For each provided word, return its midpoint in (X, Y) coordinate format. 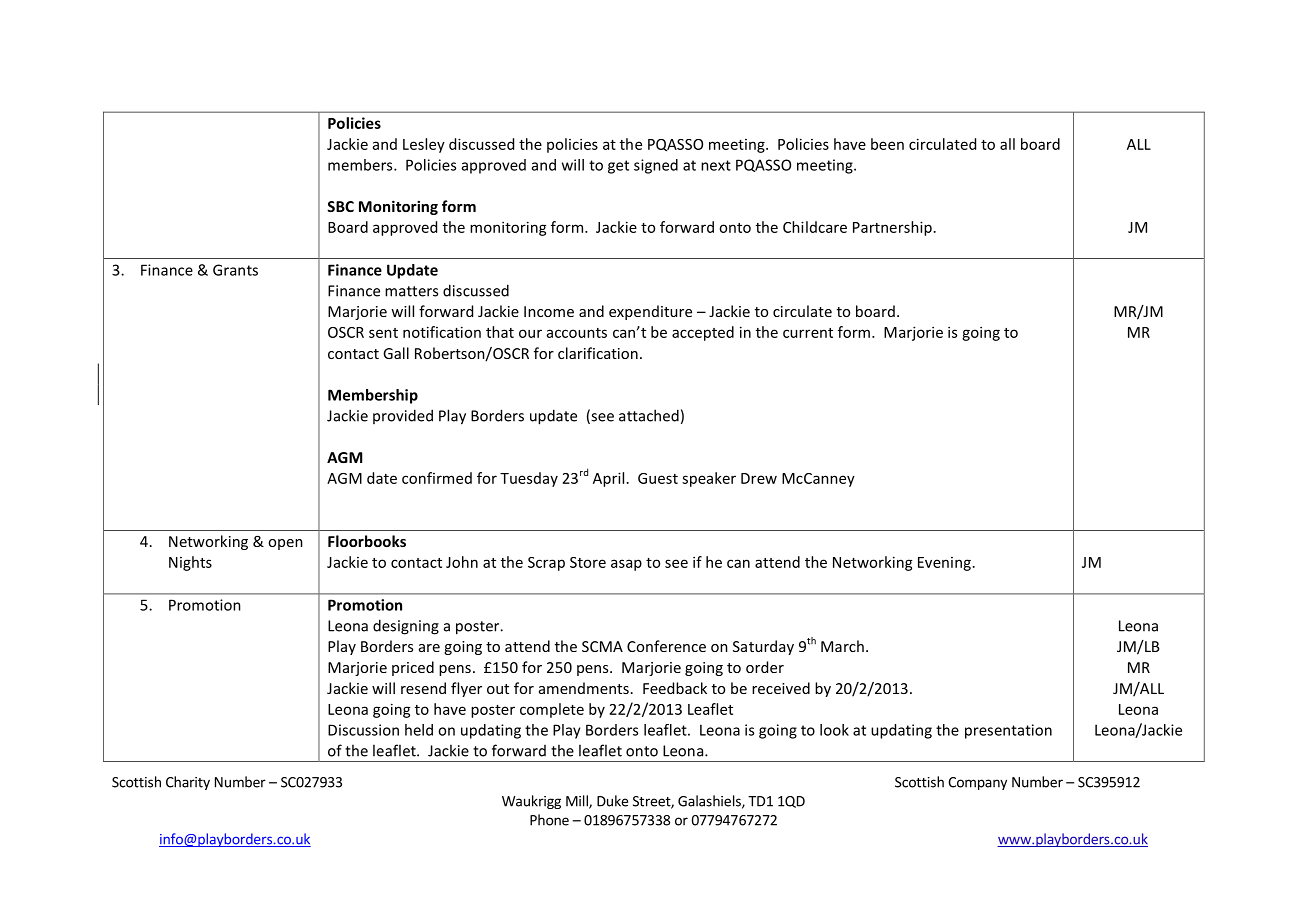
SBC (340, 206)
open (285, 544)
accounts (577, 333)
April (608, 479)
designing (406, 627)
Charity (188, 783)
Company (977, 783)
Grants (235, 270)
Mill (578, 802)
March (842, 646)
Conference (666, 646)
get (618, 167)
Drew (759, 478)
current (808, 333)
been (887, 144)
